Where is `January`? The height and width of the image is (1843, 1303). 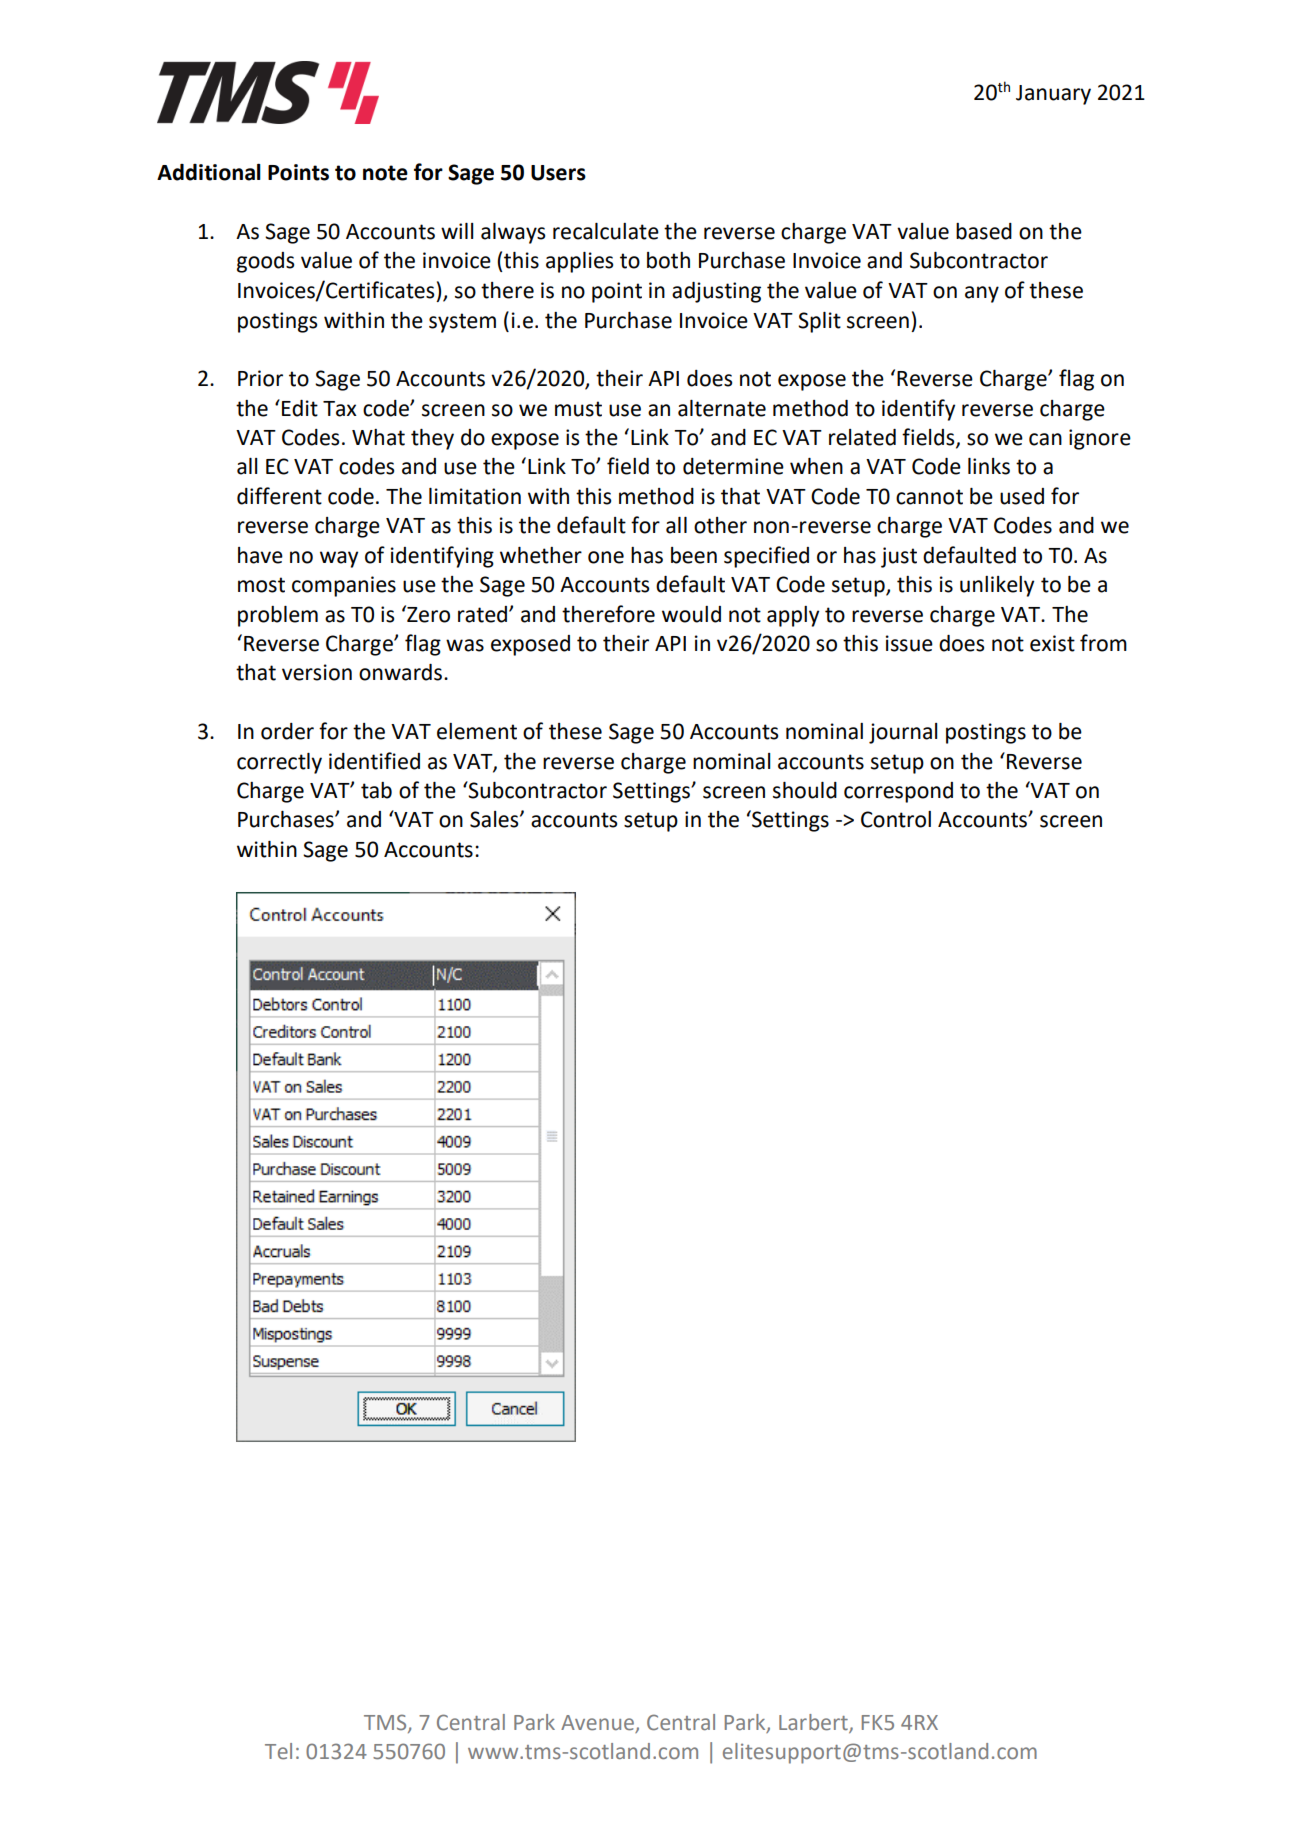
January is located at coordinates (1053, 95).
